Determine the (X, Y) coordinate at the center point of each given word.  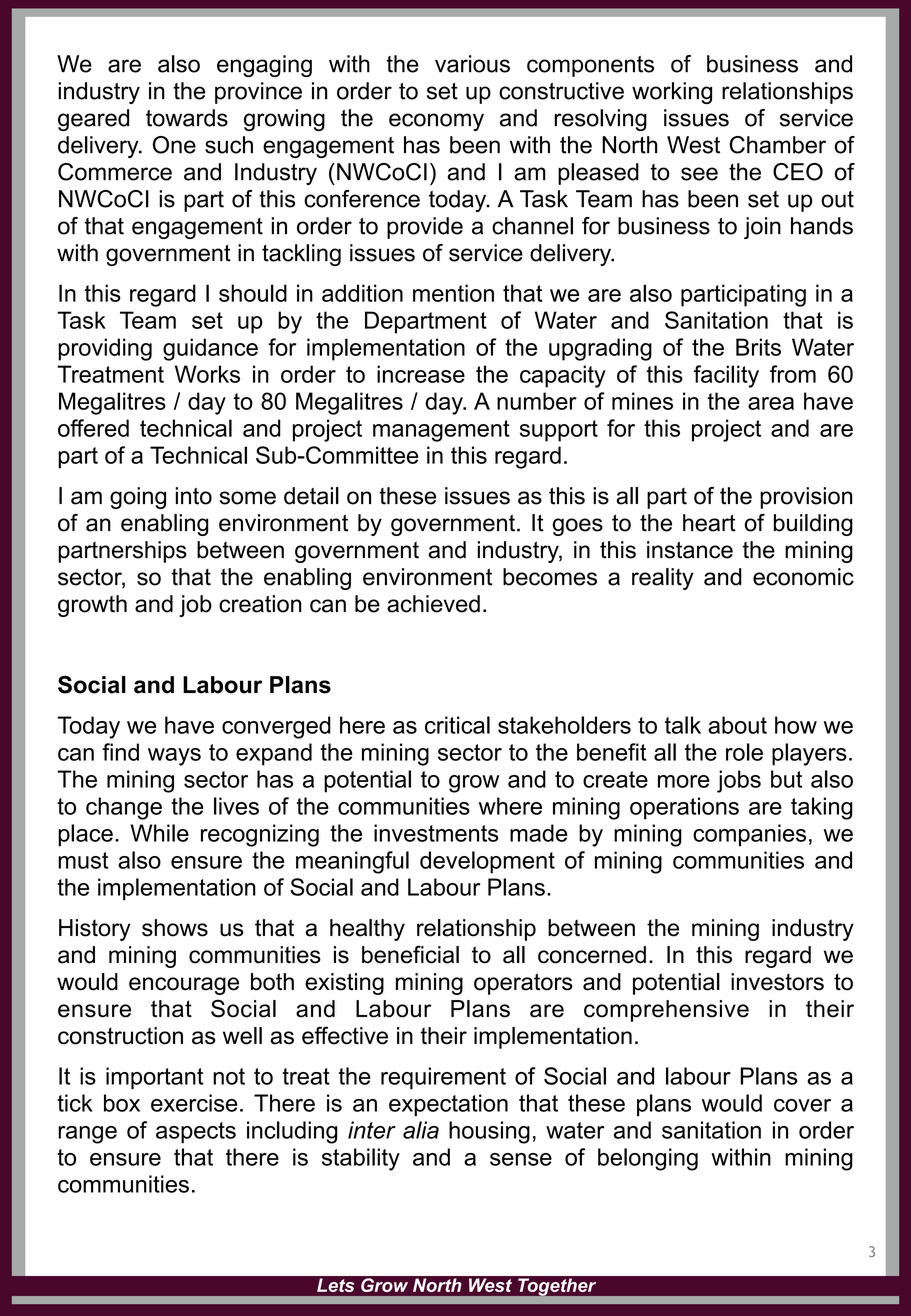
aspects (196, 1133)
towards (187, 118)
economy (436, 122)
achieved (433, 604)
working (672, 93)
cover (802, 1105)
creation (260, 604)
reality (663, 579)
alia (421, 1130)
